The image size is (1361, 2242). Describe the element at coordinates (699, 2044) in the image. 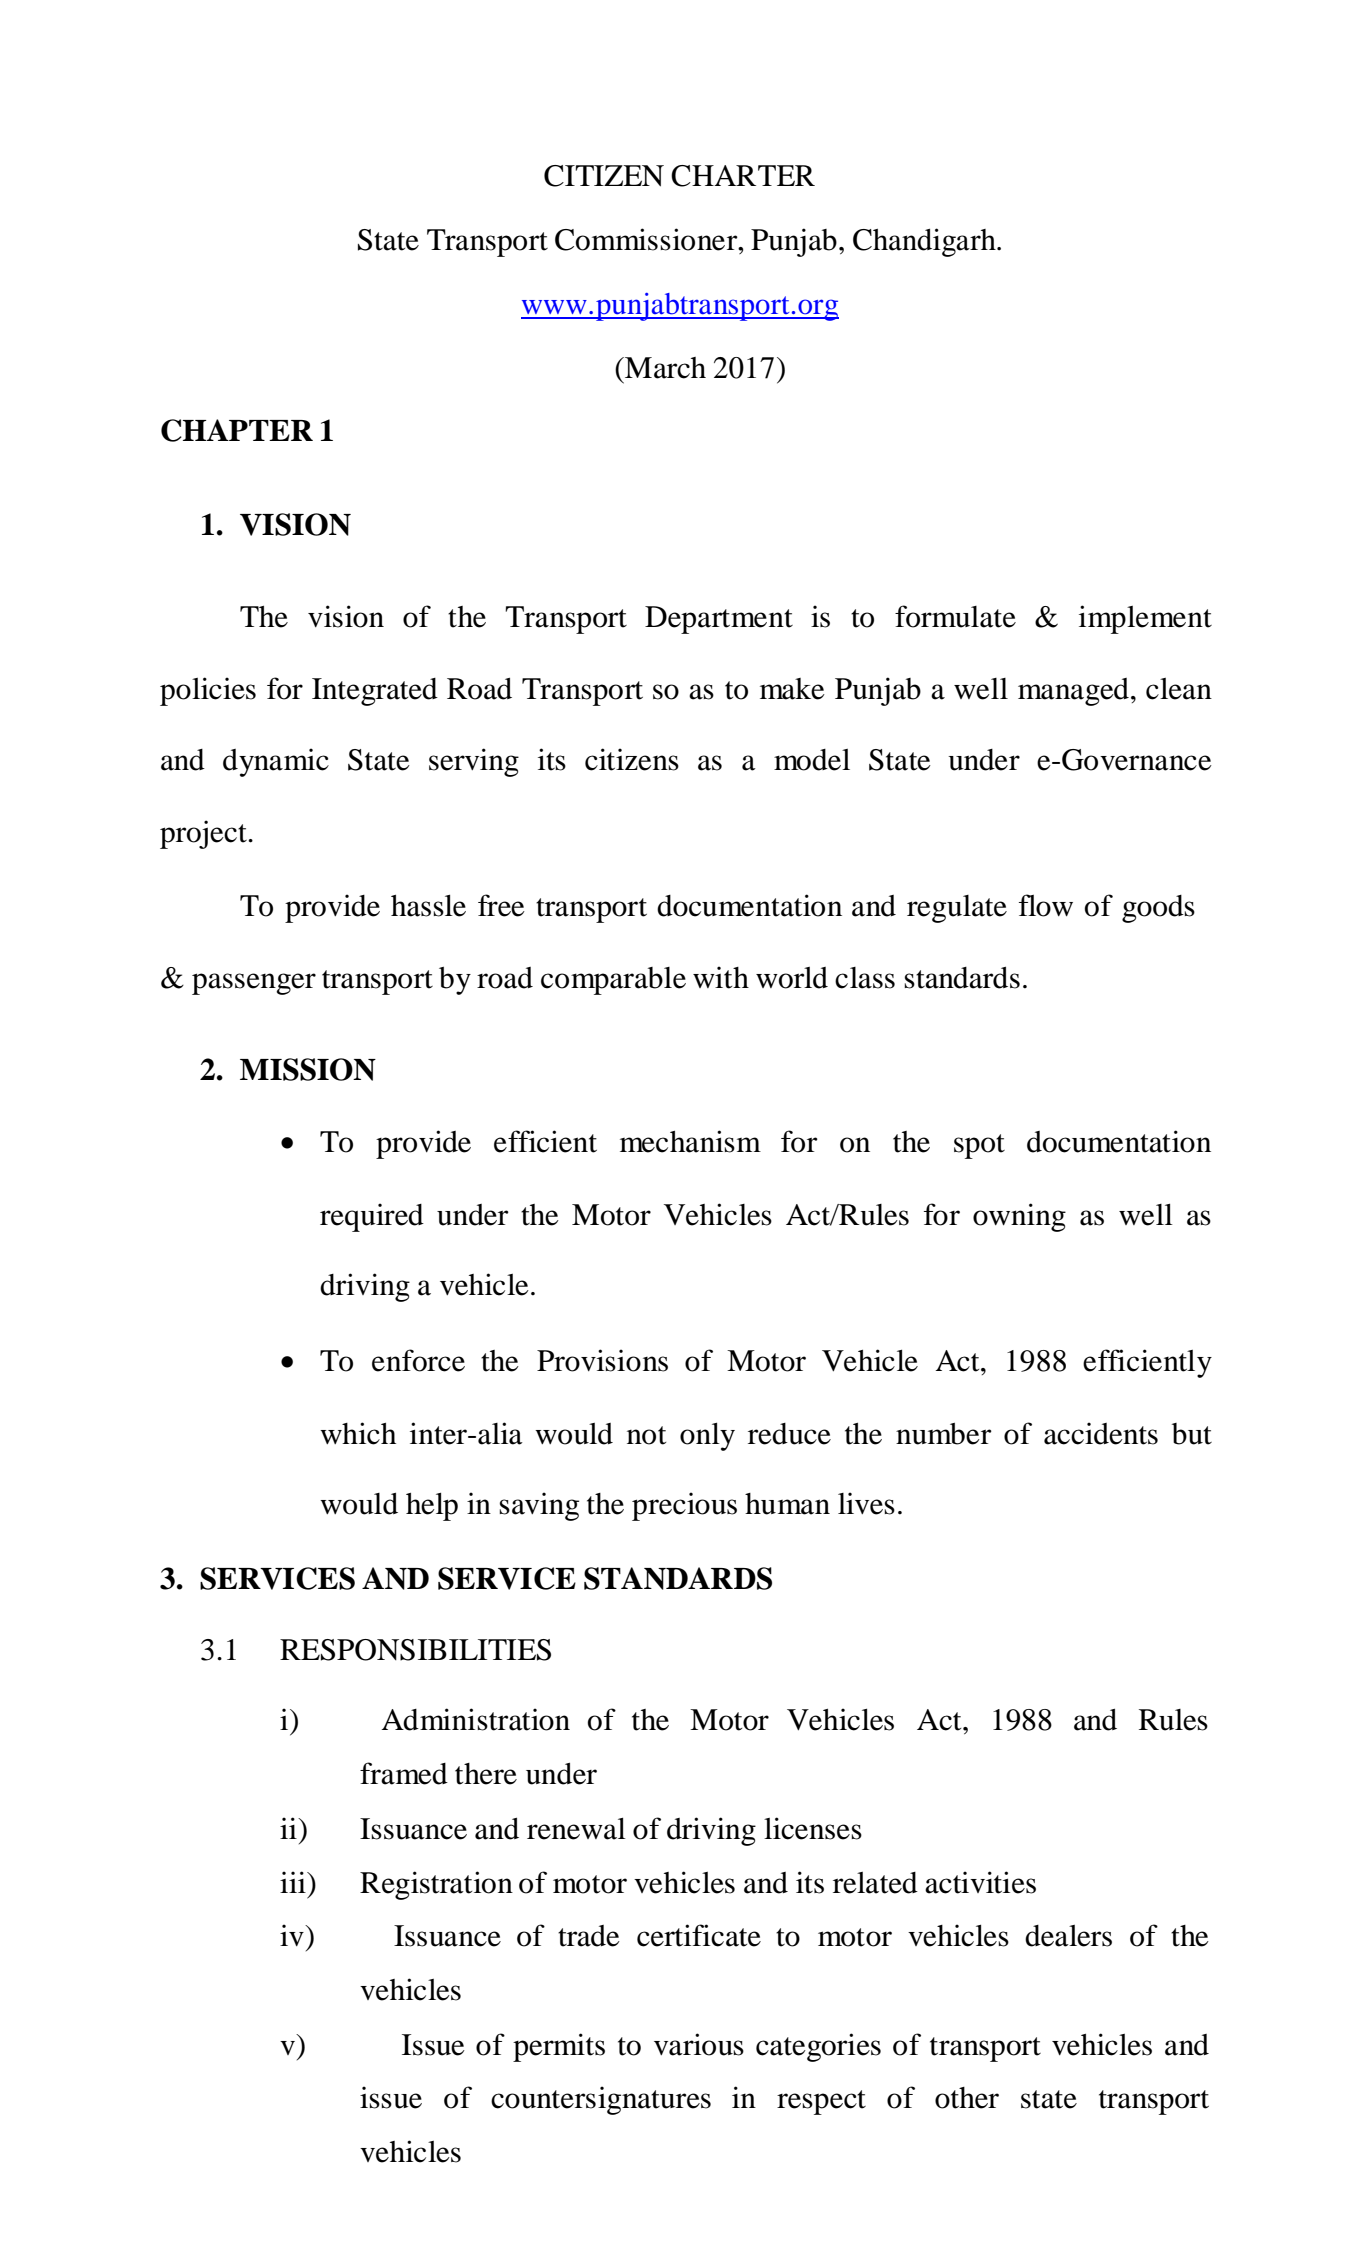

I see `various` at that location.
